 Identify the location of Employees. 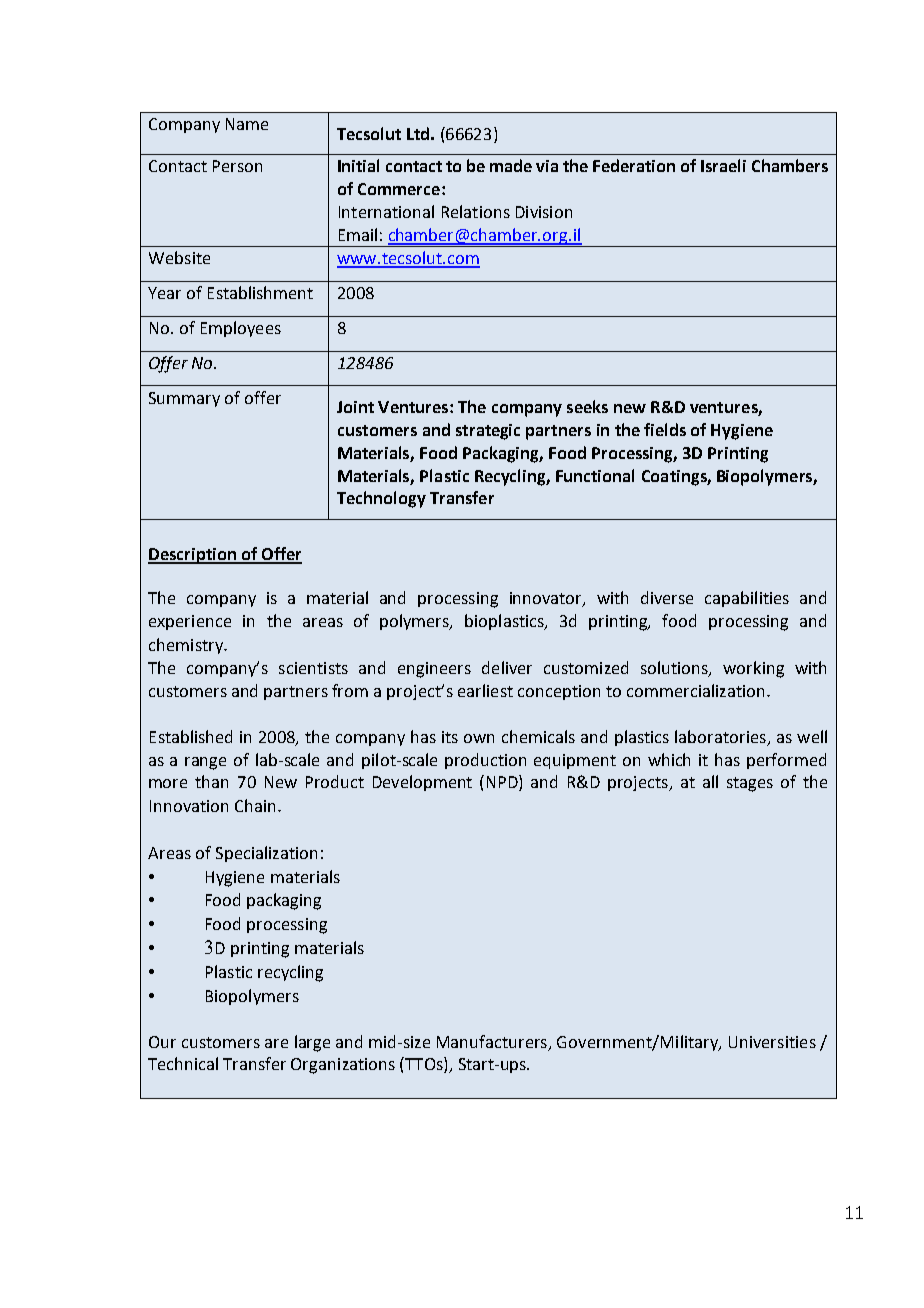
(241, 329).
